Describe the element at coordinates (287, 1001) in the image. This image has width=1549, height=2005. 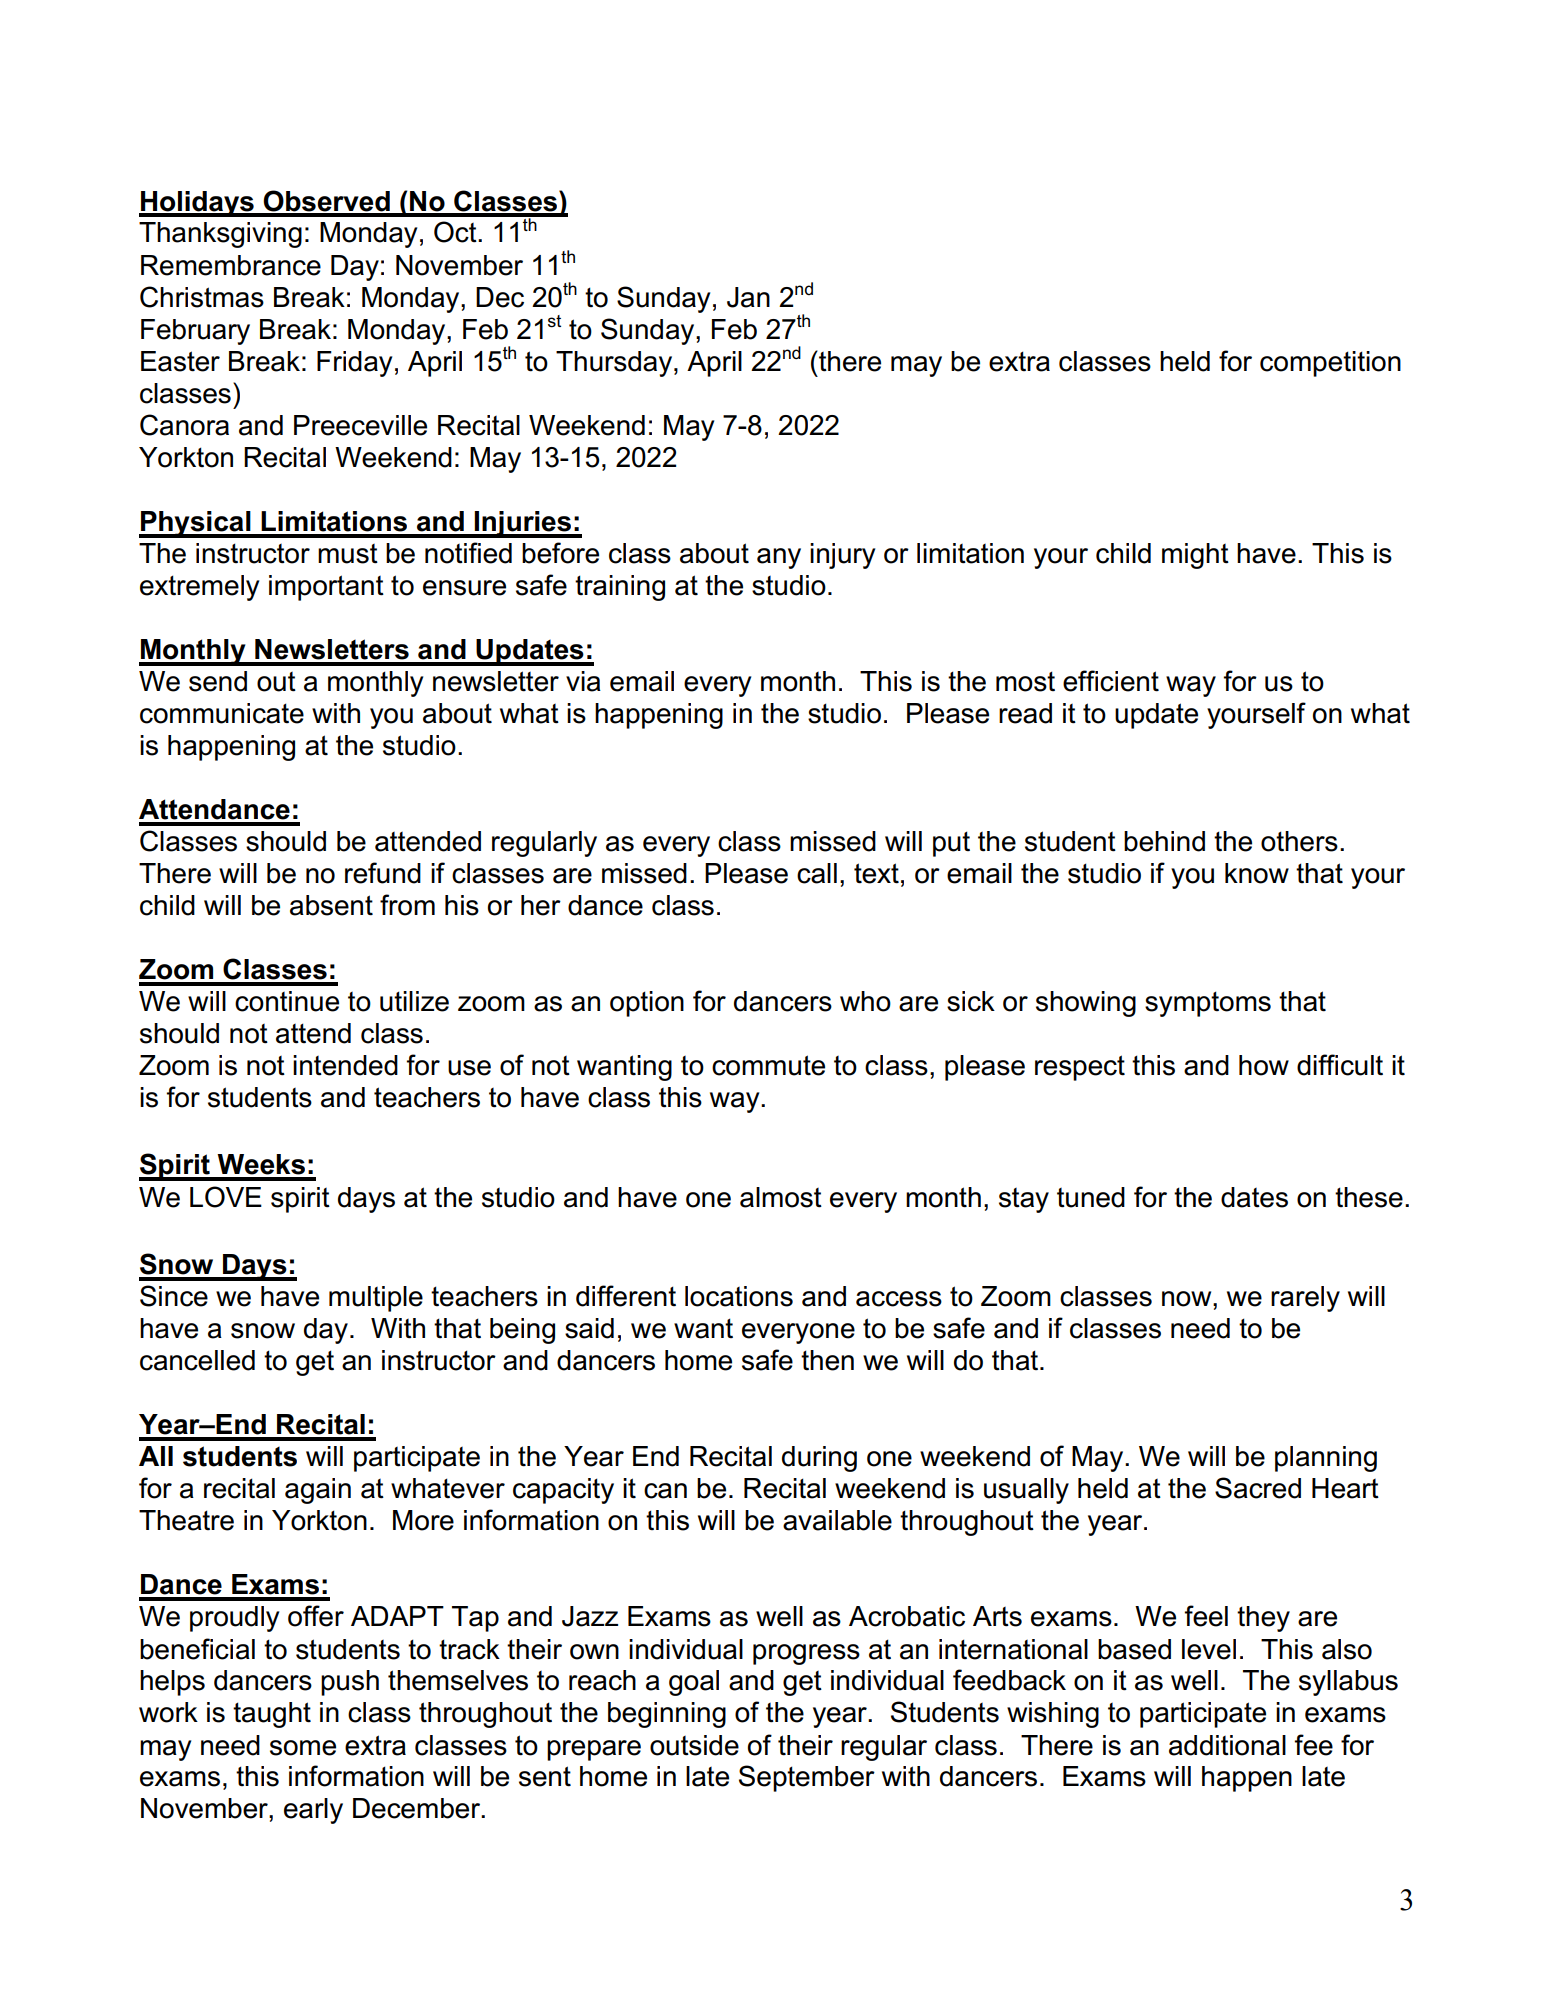
I see `continue` at that location.
